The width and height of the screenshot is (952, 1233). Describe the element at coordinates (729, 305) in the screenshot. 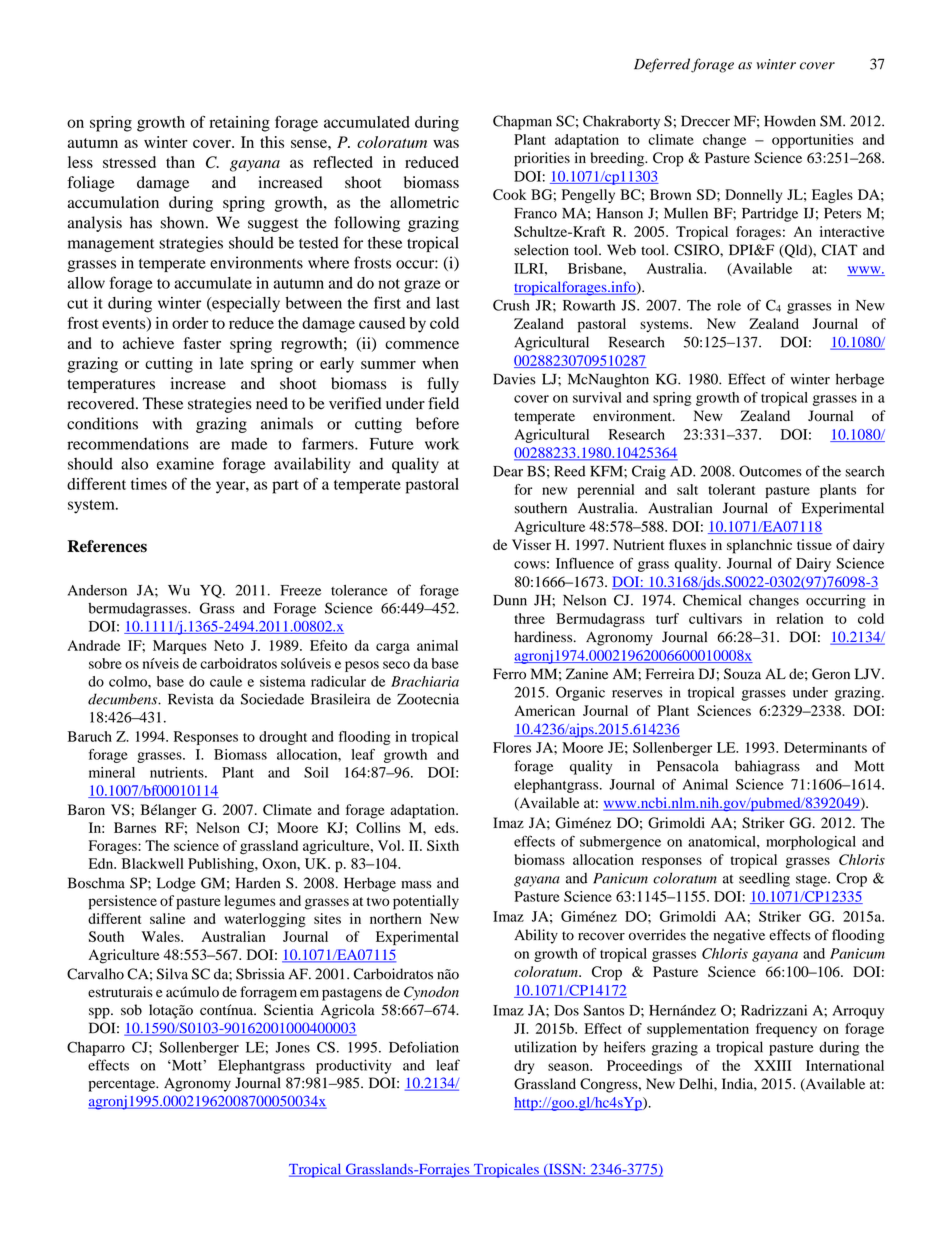

I see `role` at that location.
